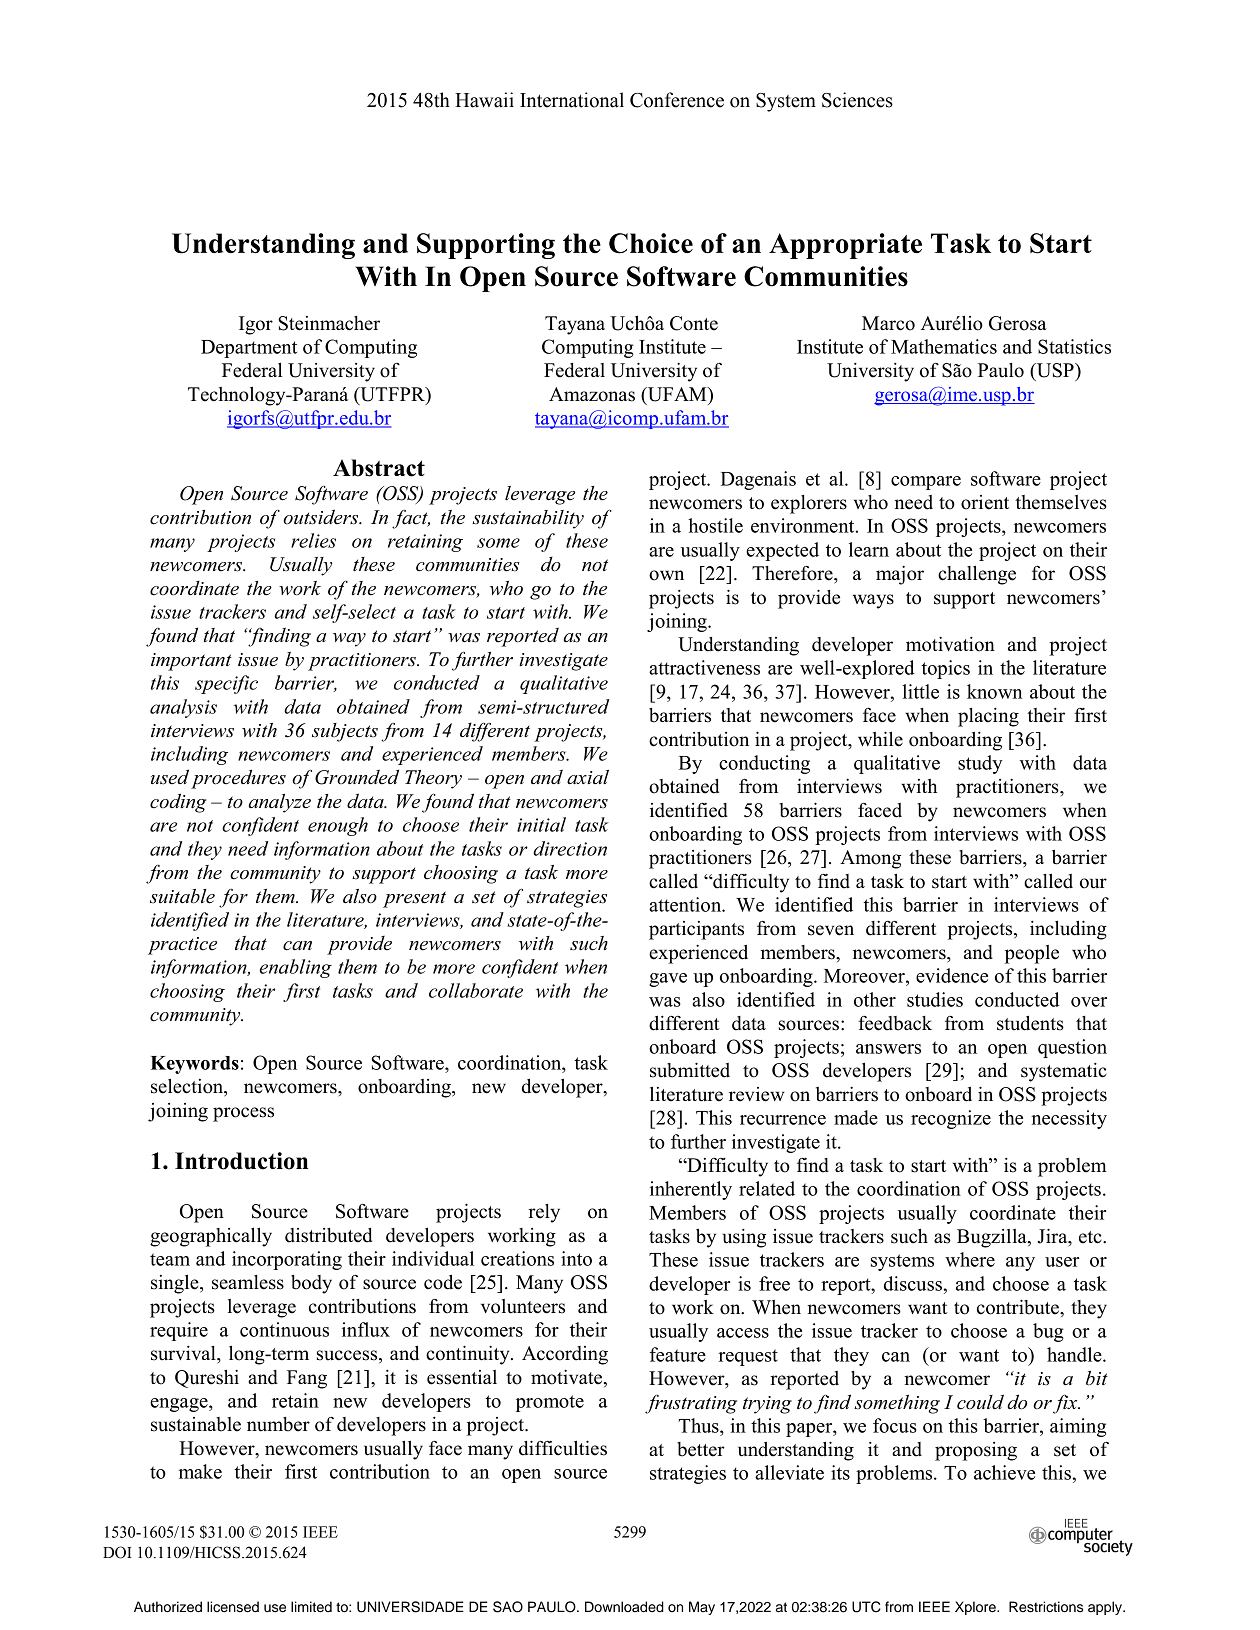  What do you see at coordinates (857, 100) in the image?
I see `Sciences` at bounding box center [857, 100].
